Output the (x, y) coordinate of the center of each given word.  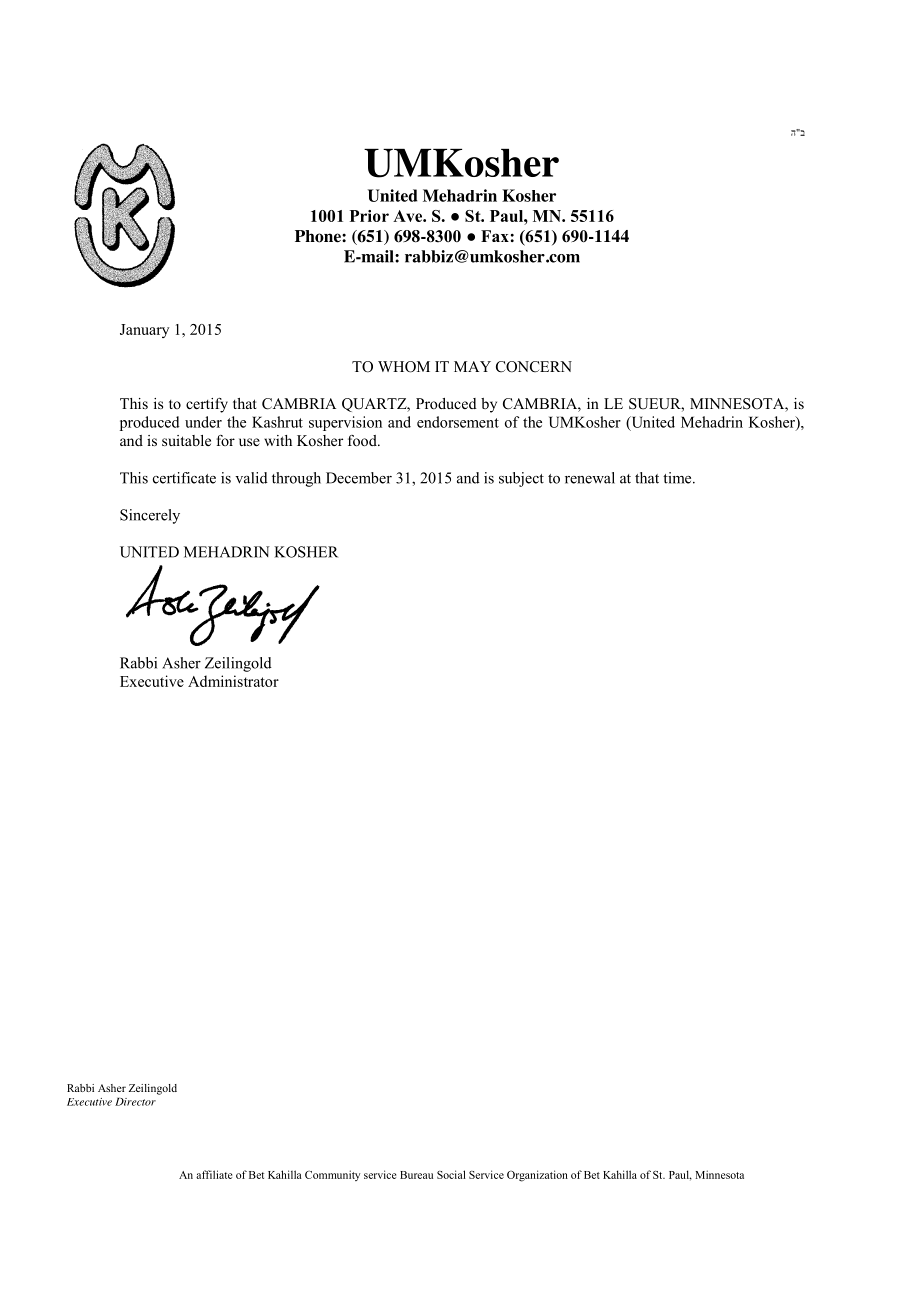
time (678, 478)
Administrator (233, 681)
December (359, 478)
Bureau (416, 1175)
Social (451, 1174)
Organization (537, 1176)
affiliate (214, 1174)
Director (135, 1102)
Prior (369, 216)
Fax (495, 236)
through (296, 479)
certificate (184, 478)
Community (332, 1175)
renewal (590, 478)
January (144, 331)
